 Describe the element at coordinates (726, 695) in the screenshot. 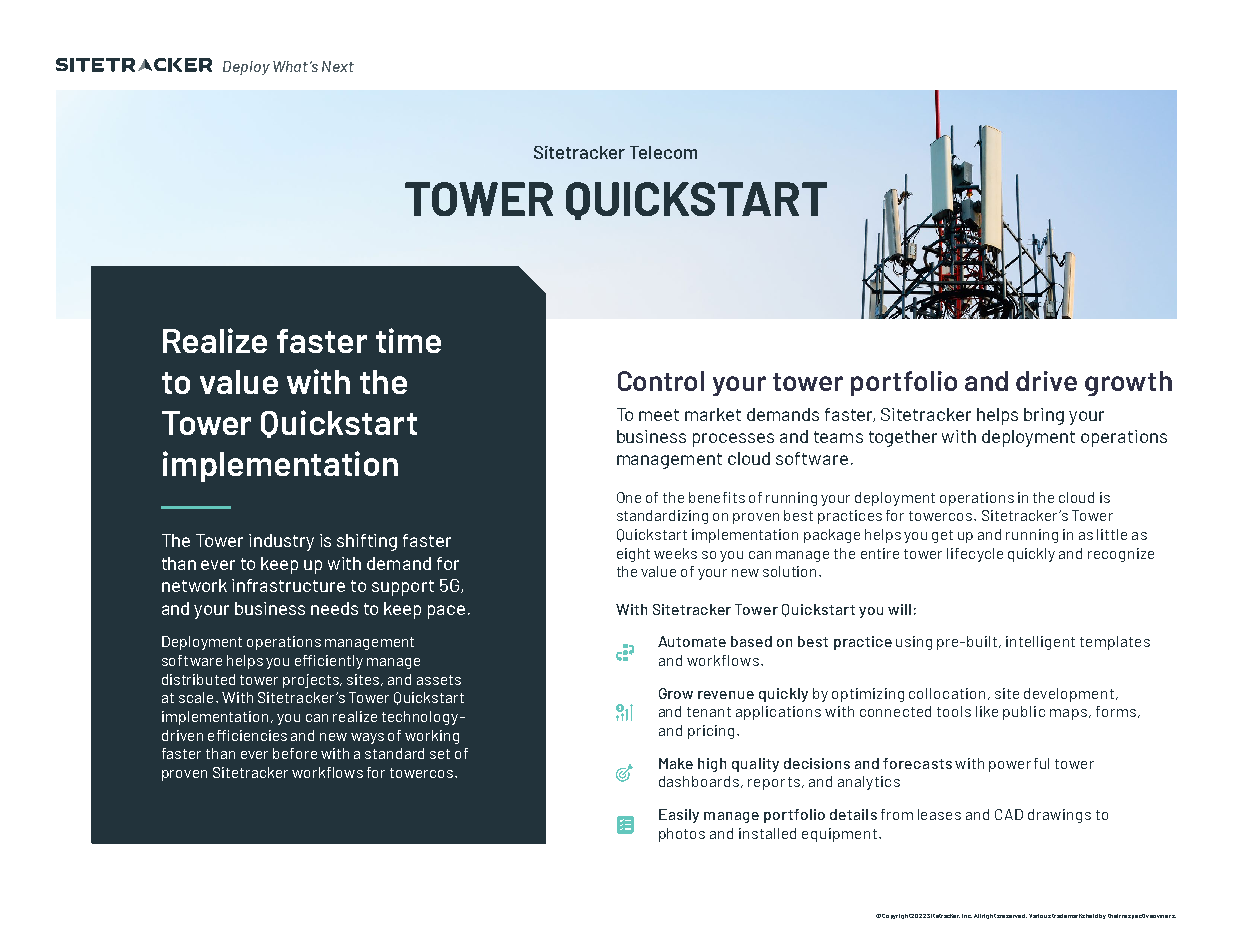

I see `revenue` at that location.
